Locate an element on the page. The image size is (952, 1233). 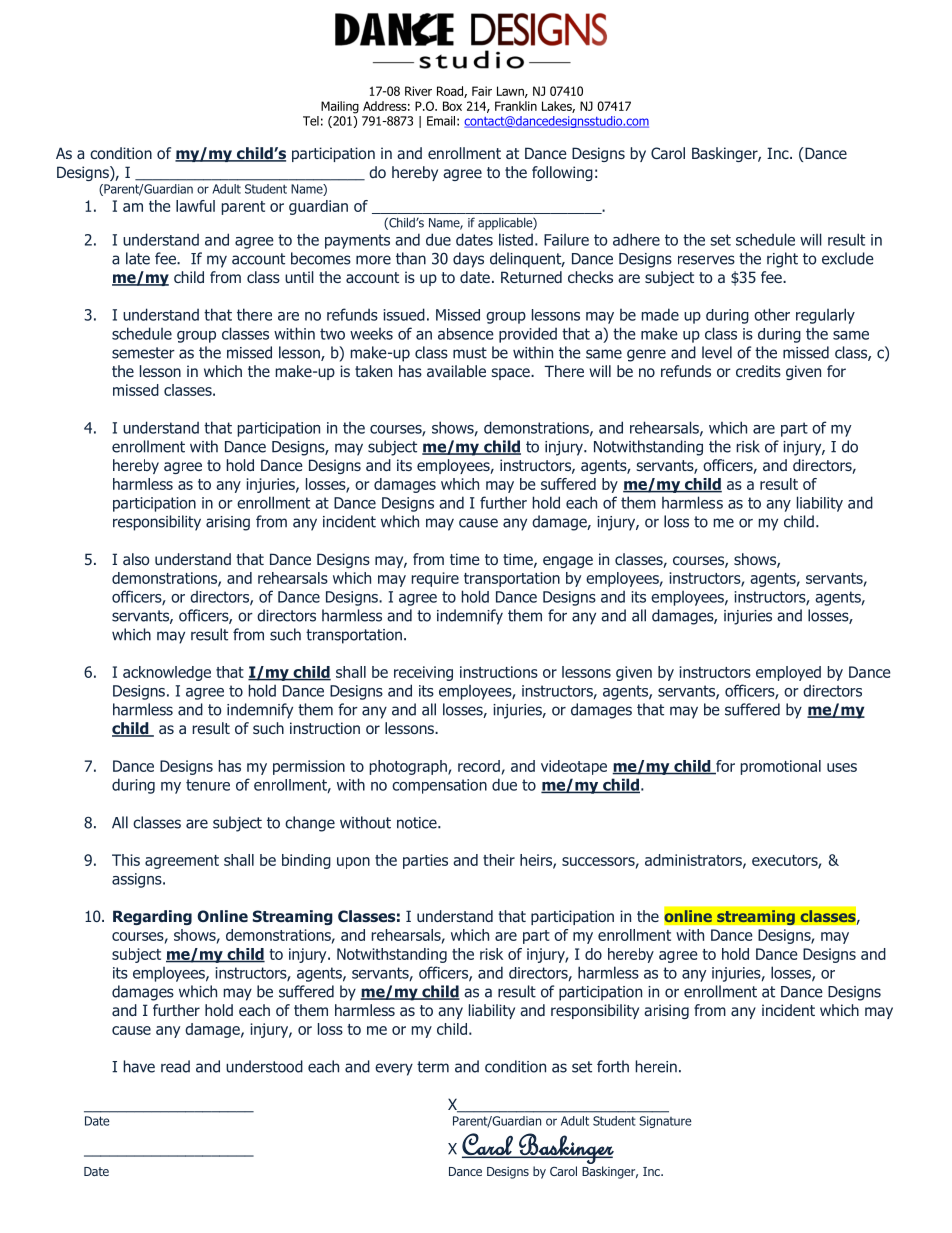
tenure is located at coordinates (208, 785).
